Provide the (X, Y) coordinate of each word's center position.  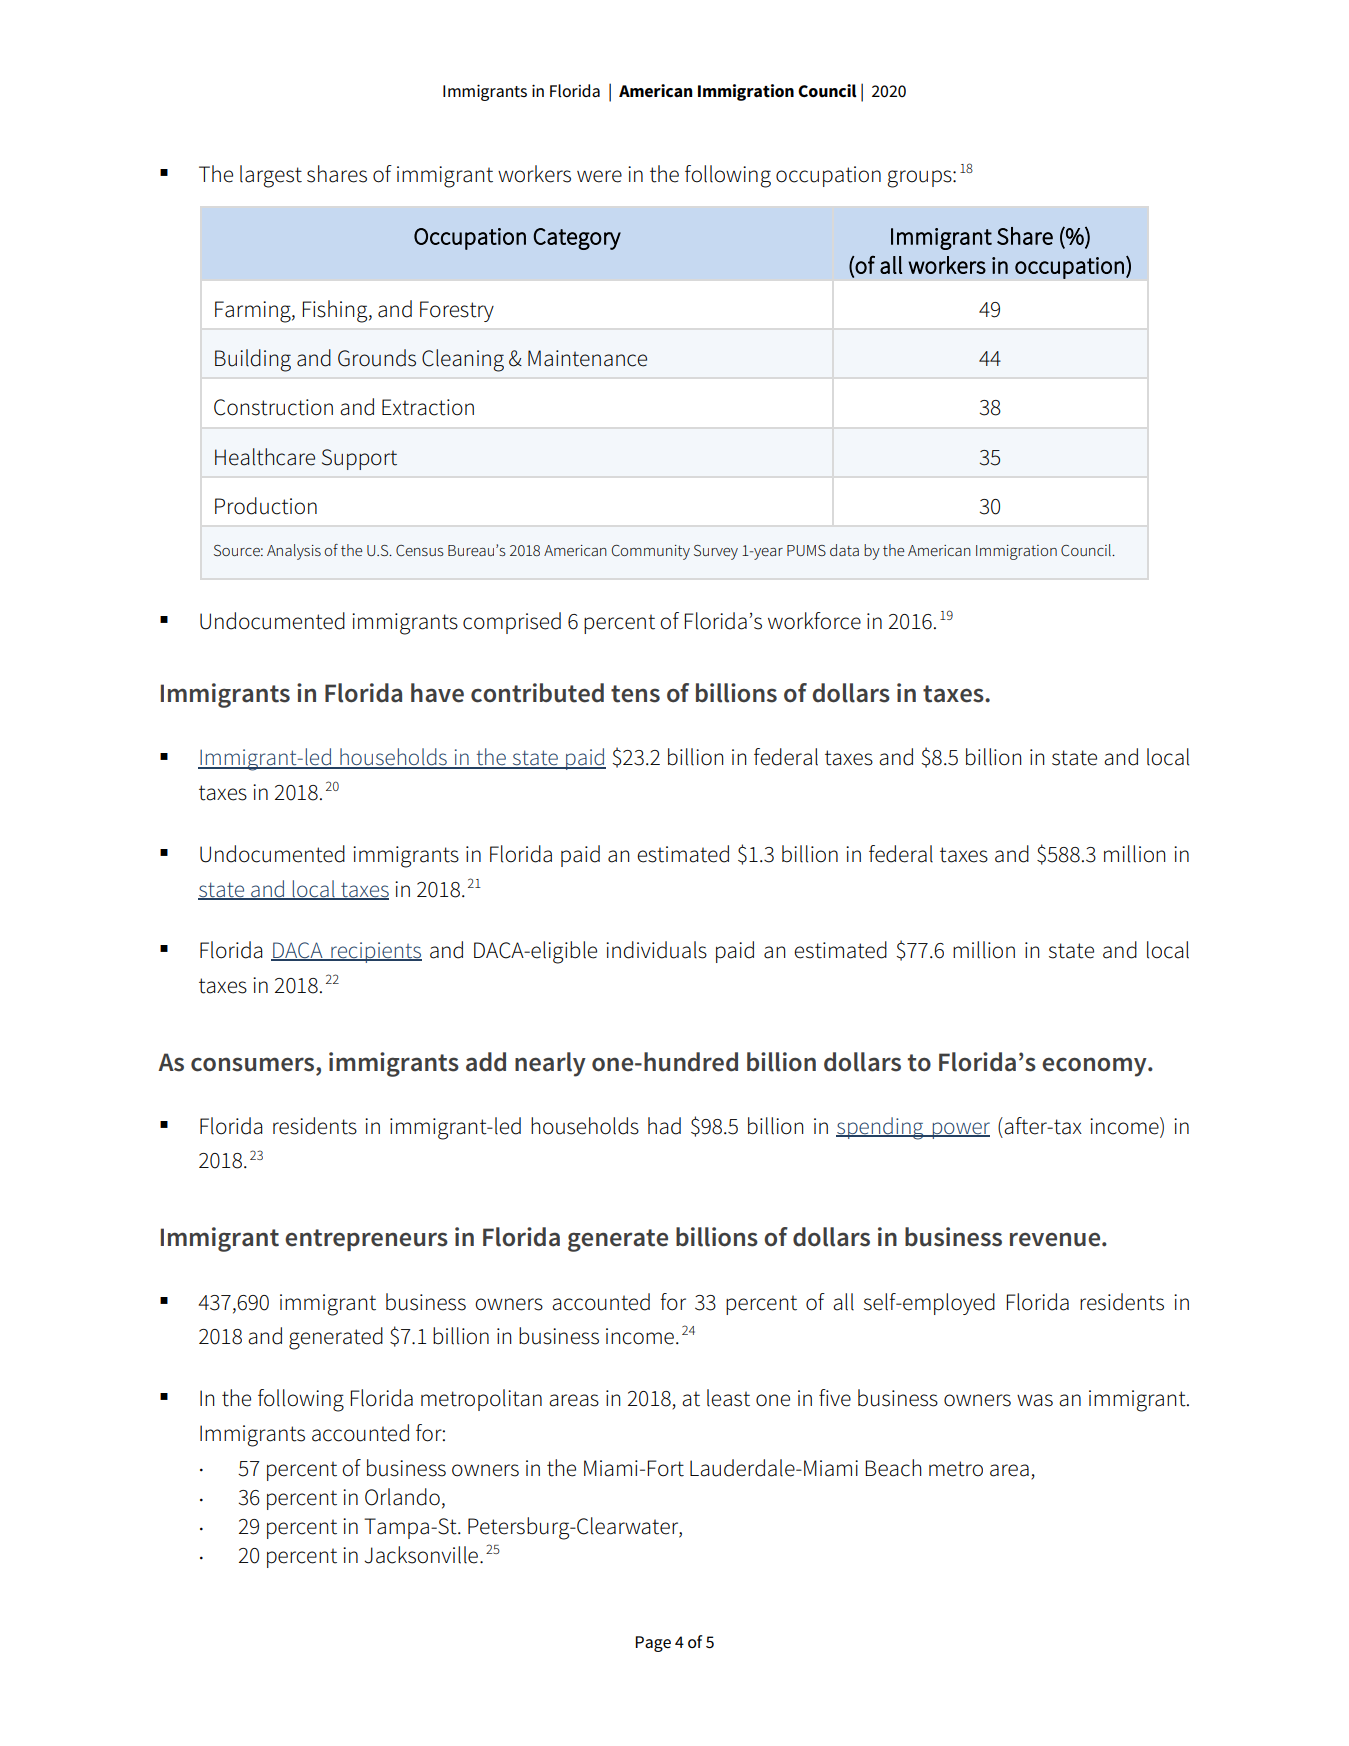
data (844, 550)
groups (920, 179)
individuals (656, 950)
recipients (375, 952)
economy (1095, 1067)
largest (271, 176)
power (960, 1130)
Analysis (294, 552)
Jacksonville (421, 1555)
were (599, 176)
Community (651, 552)
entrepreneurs (366, 1240)
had (664, 1126)
